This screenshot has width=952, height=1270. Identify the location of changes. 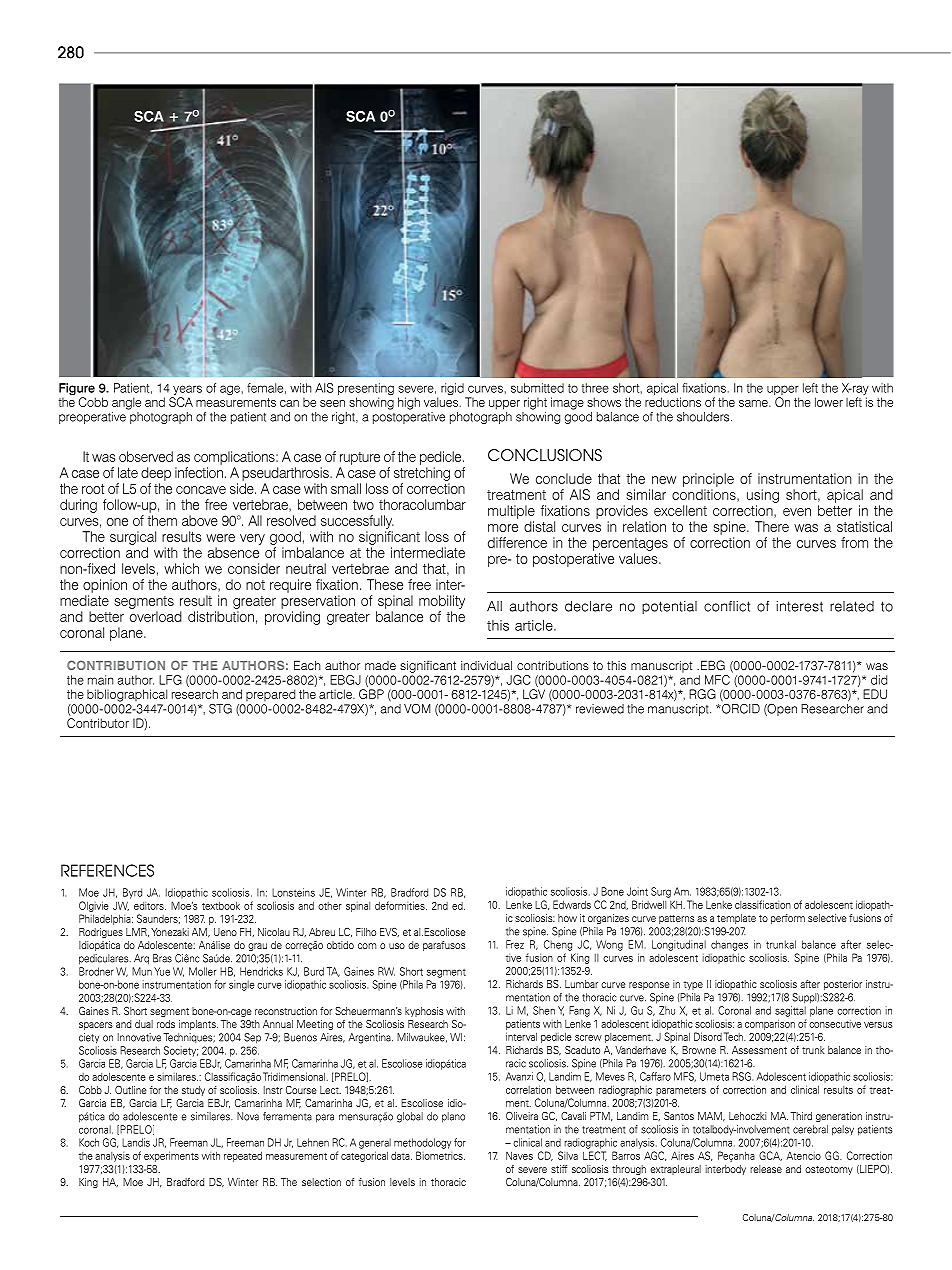
(729, 945).
